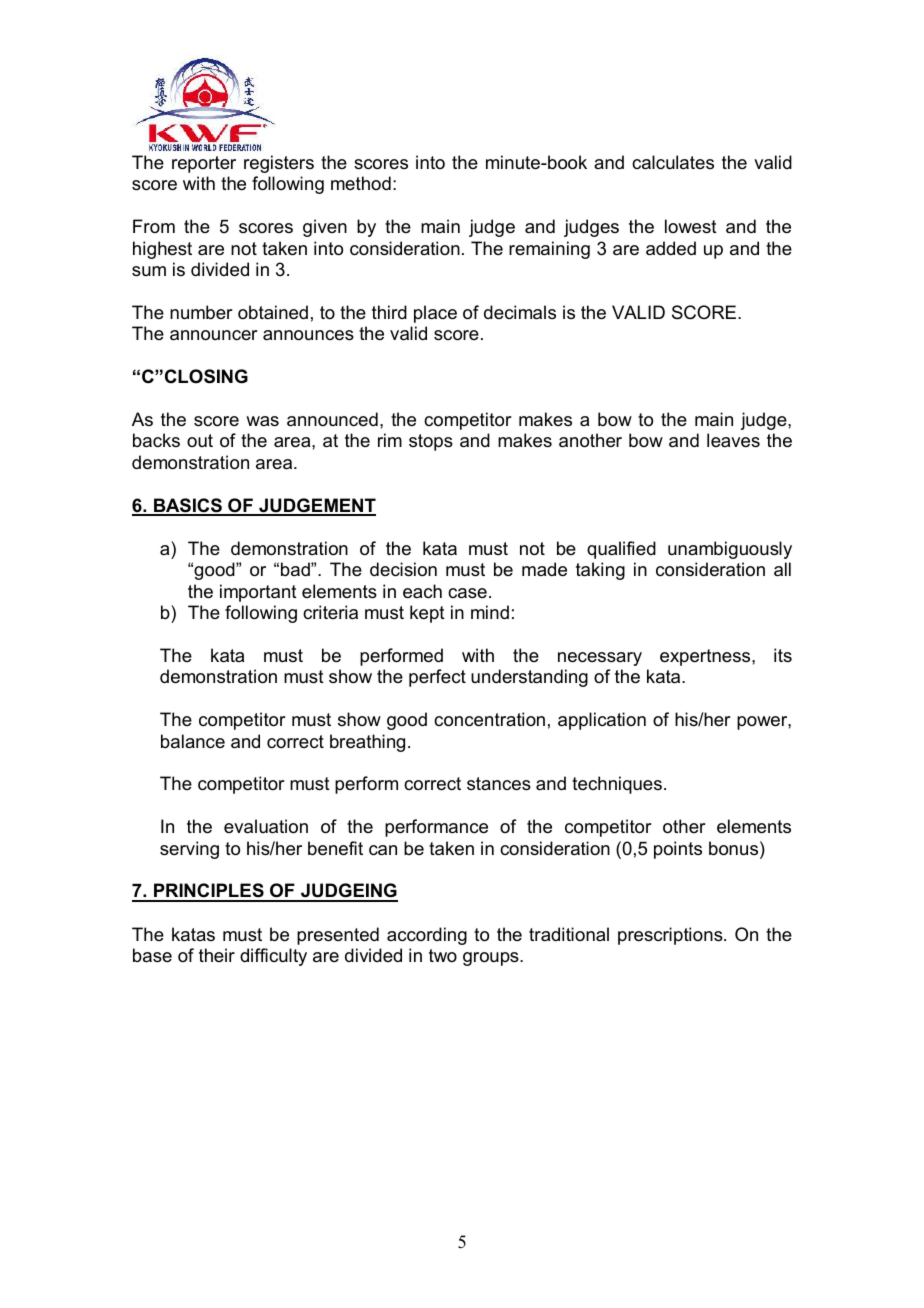  Describe the element at coordinates (431, 442) in the screenshot. I see `stops` at that location.
